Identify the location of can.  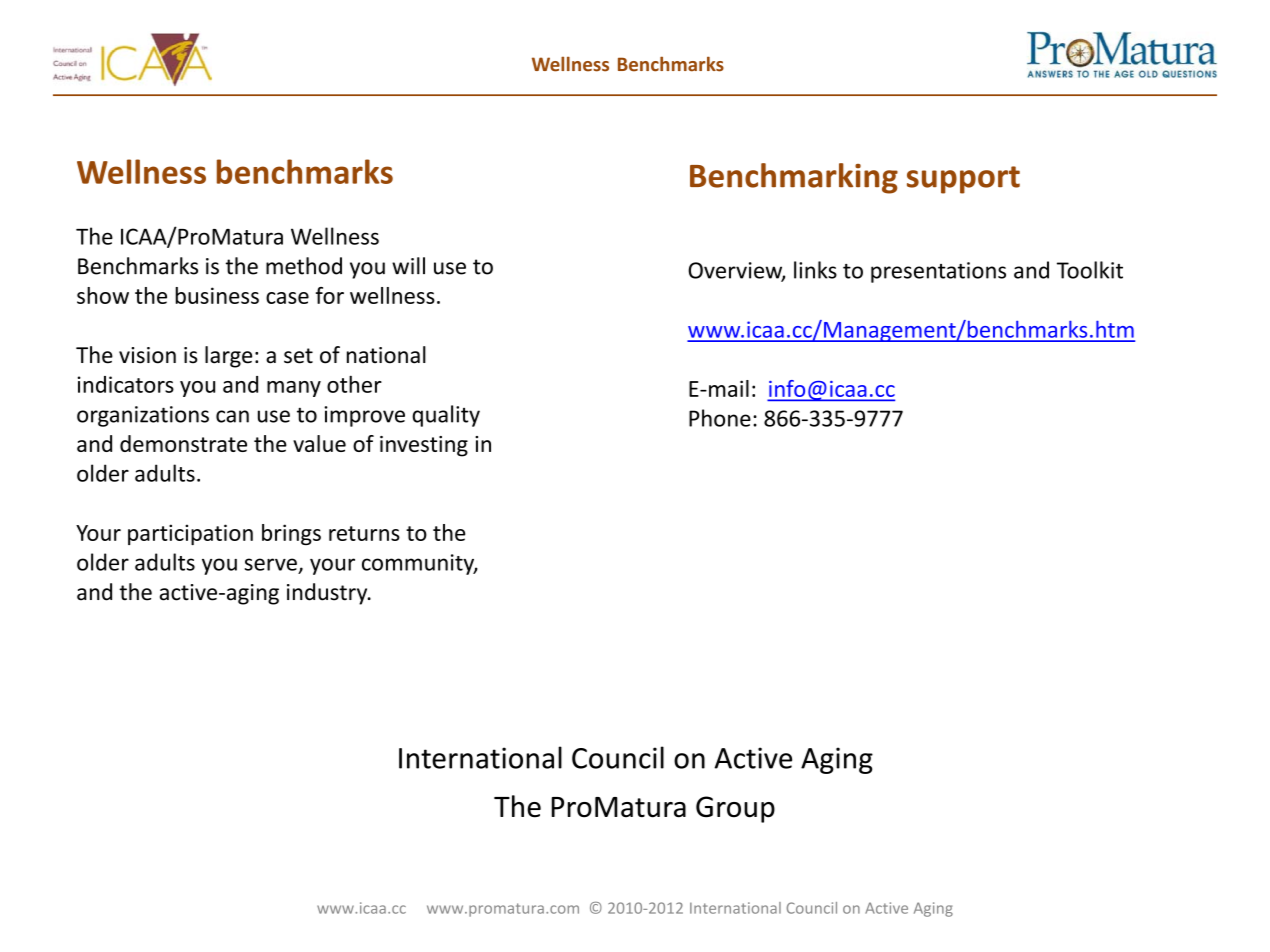
(232, 416).
